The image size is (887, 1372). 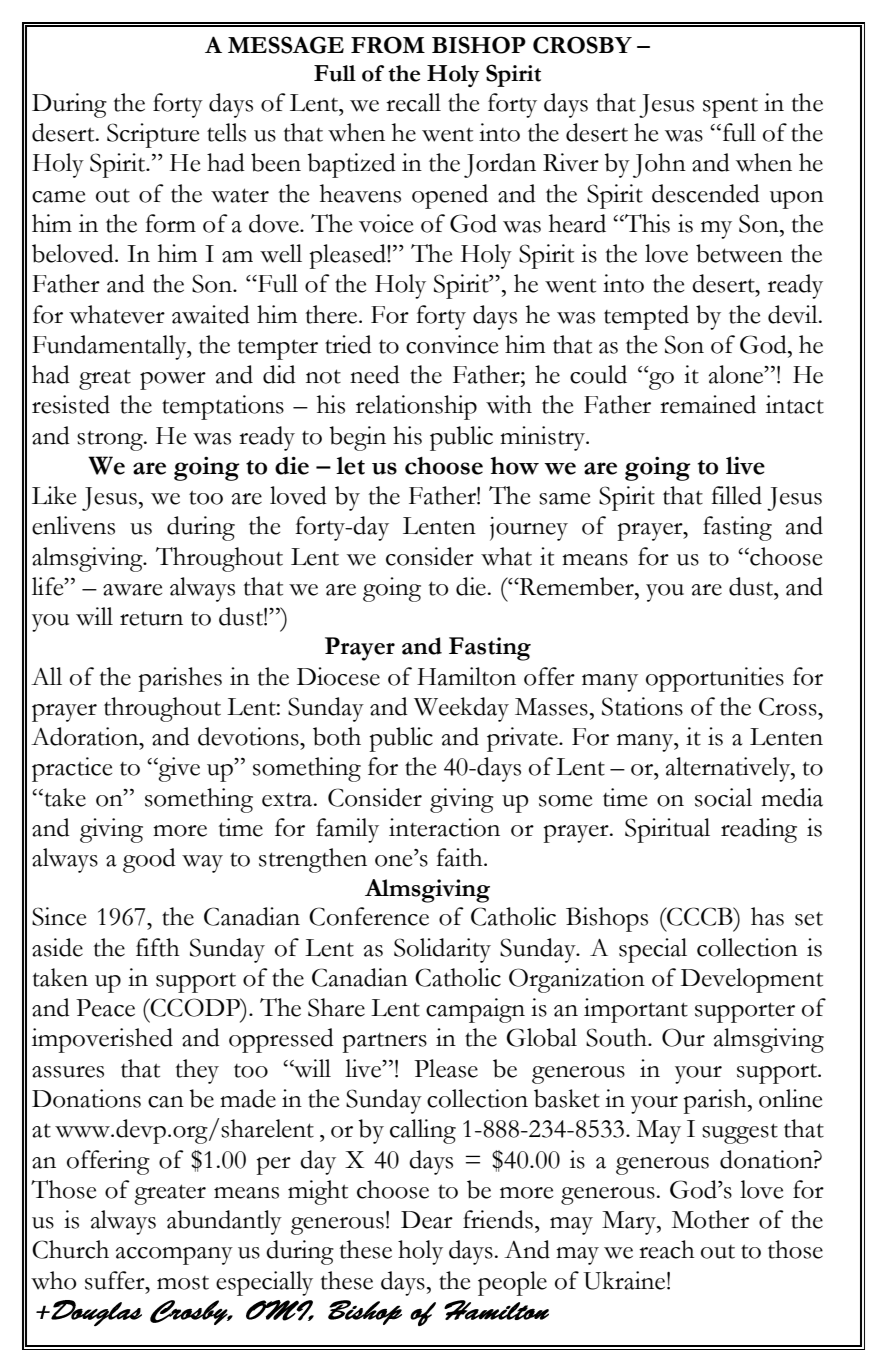 I want to click on accompany, so click(x=174, y=1256).
